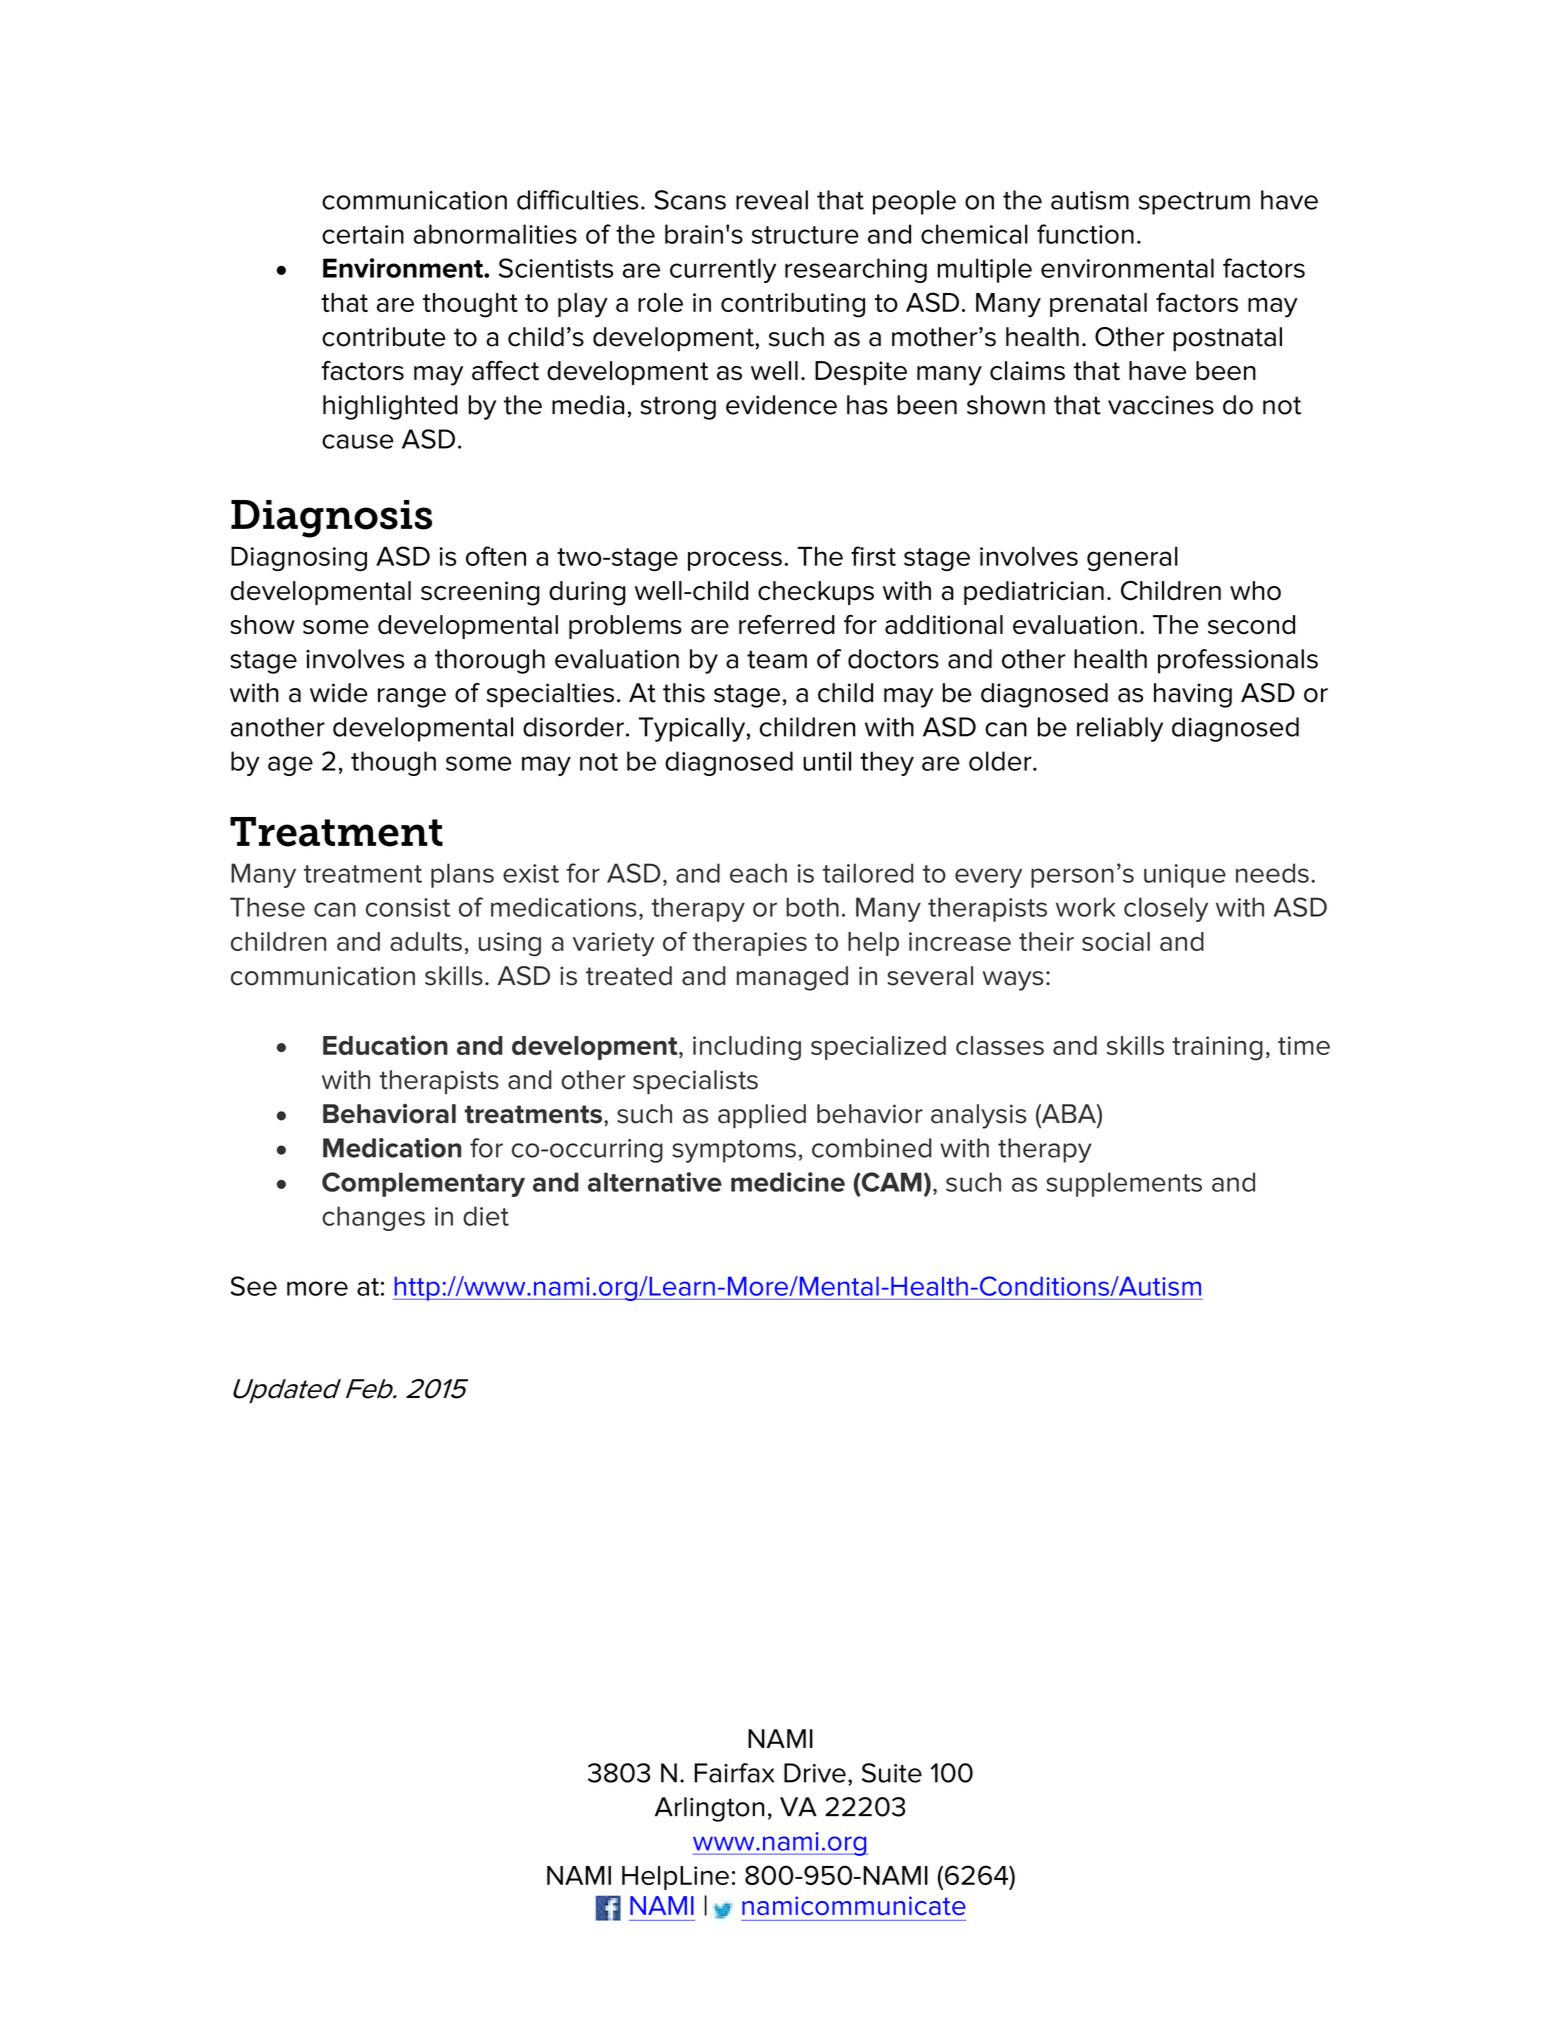 This image has width=1561, height=2019. I want to click on spectrum, so click(1194, 203).
